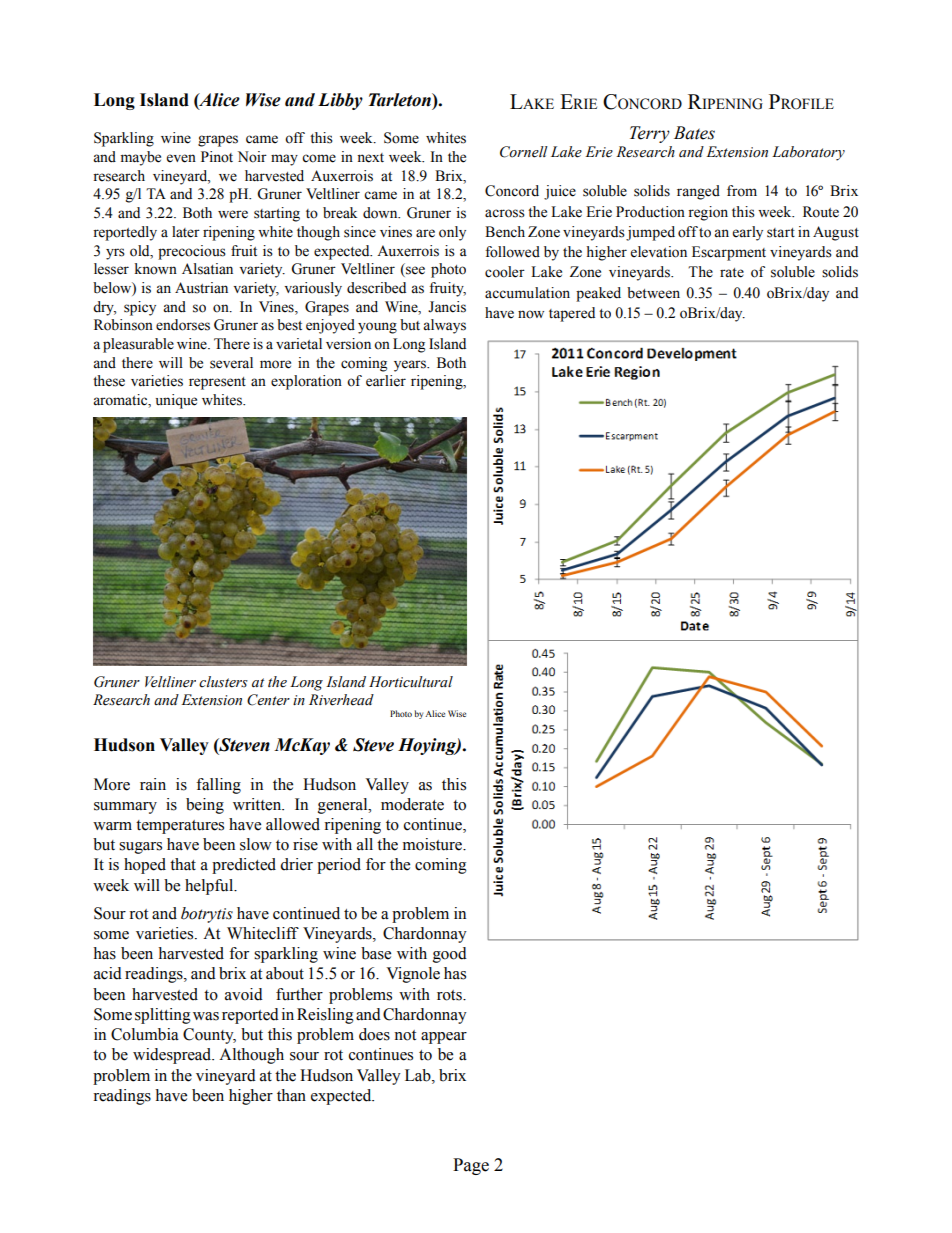 The image size is (952, 1233). I want to click on widespread, so click(173, 1056).
